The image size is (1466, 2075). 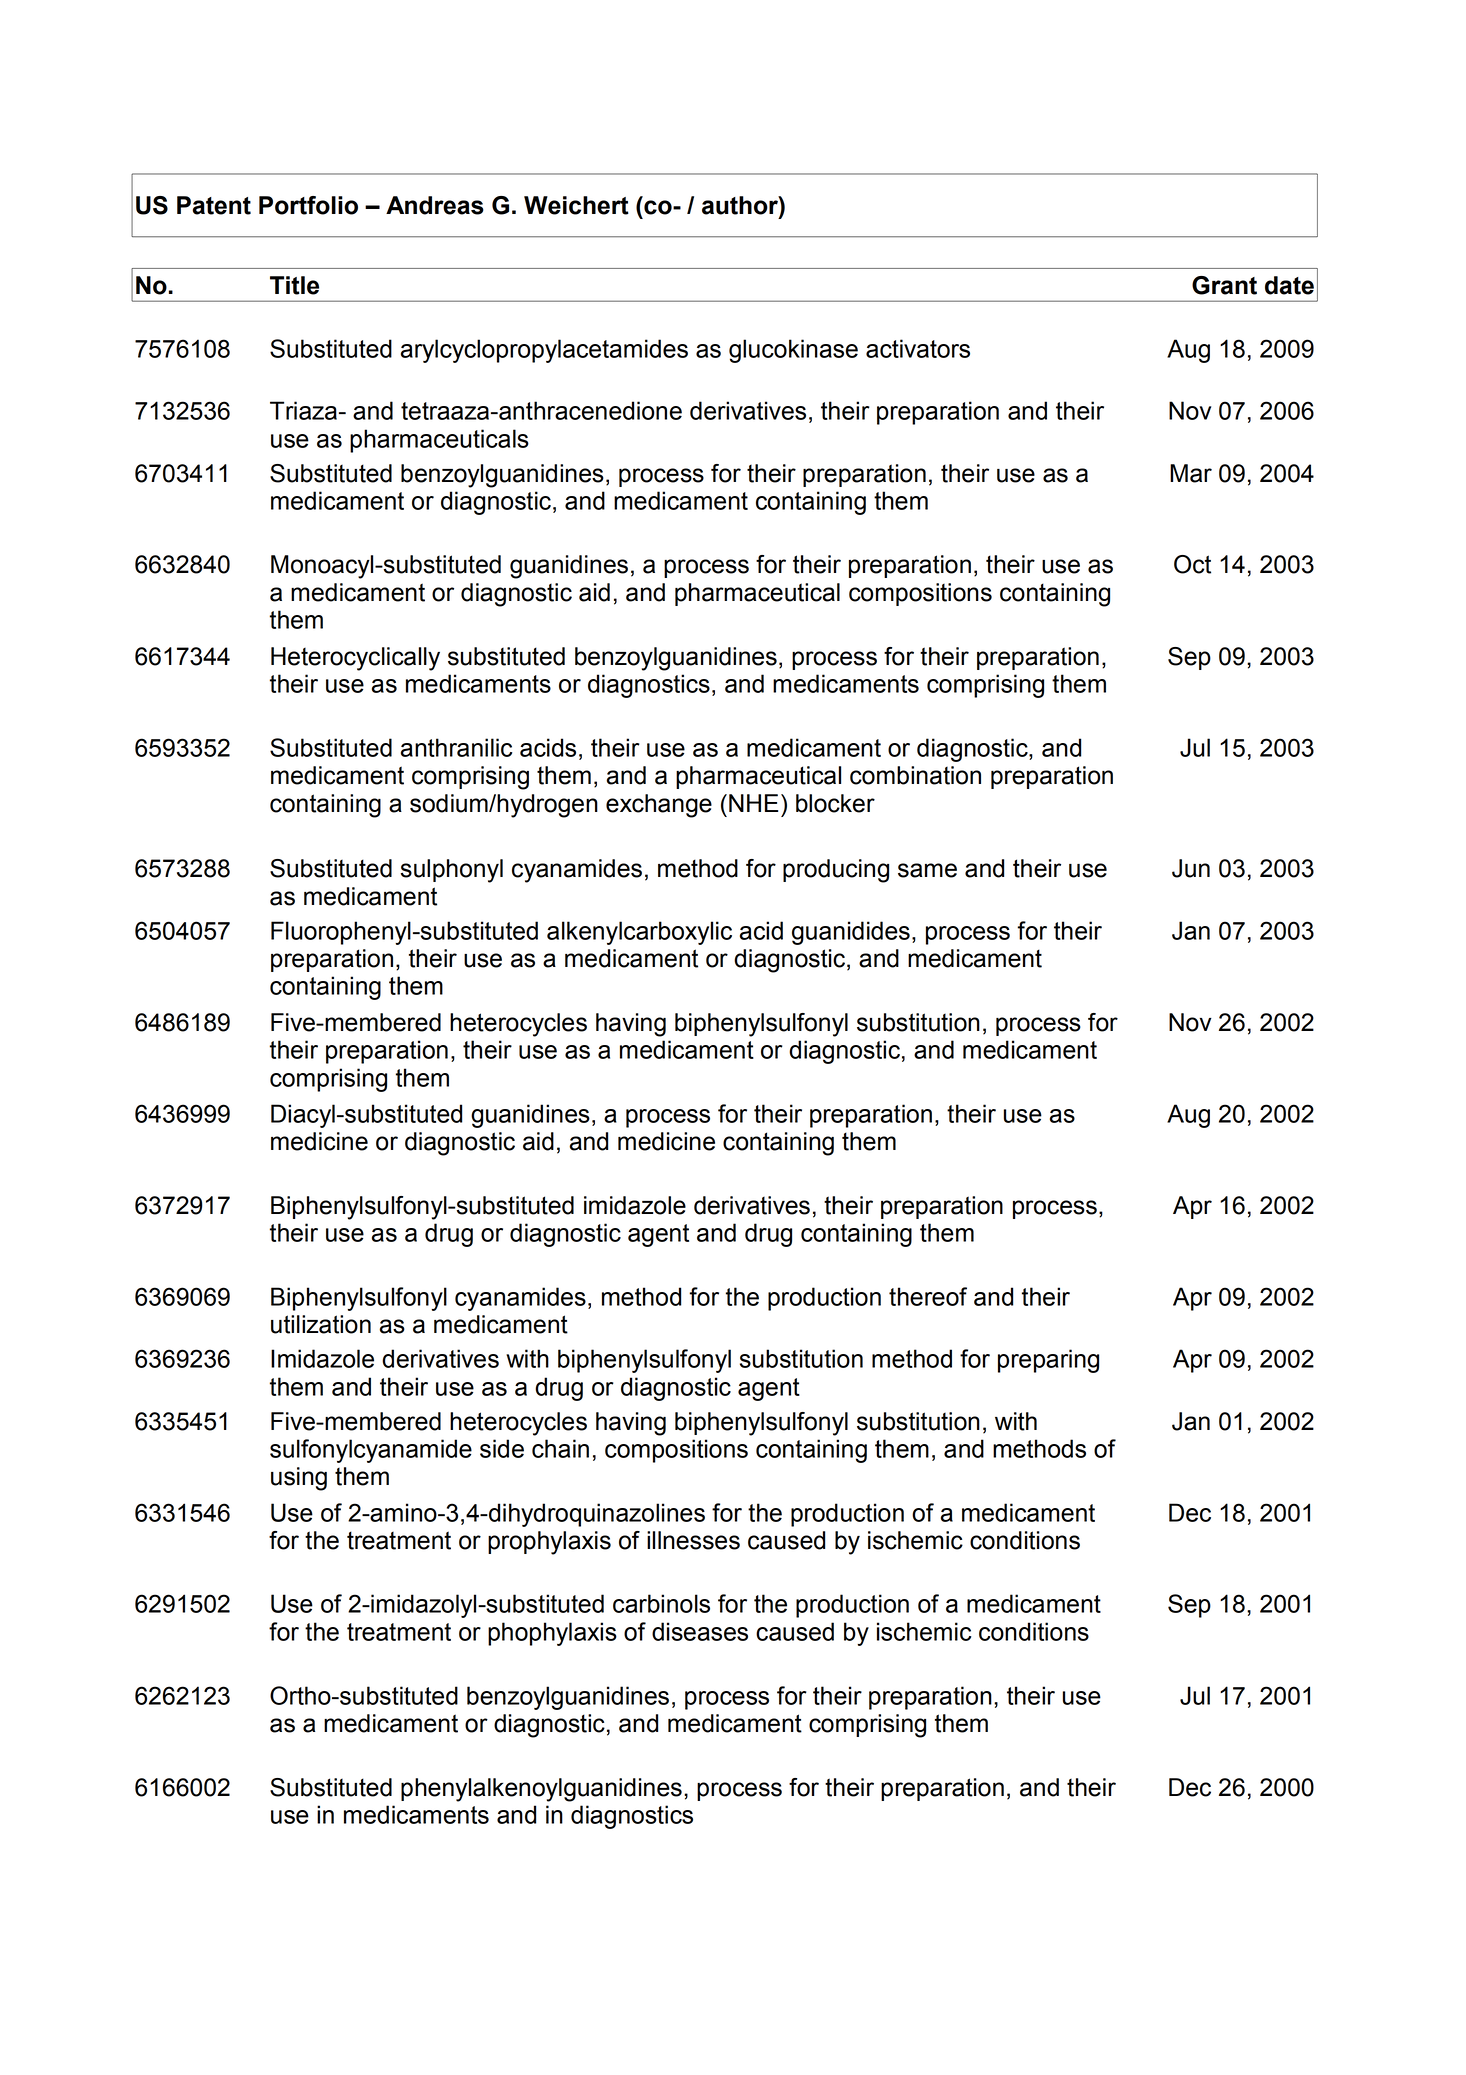 I want to click on activators, so click(x=918, y=348).
